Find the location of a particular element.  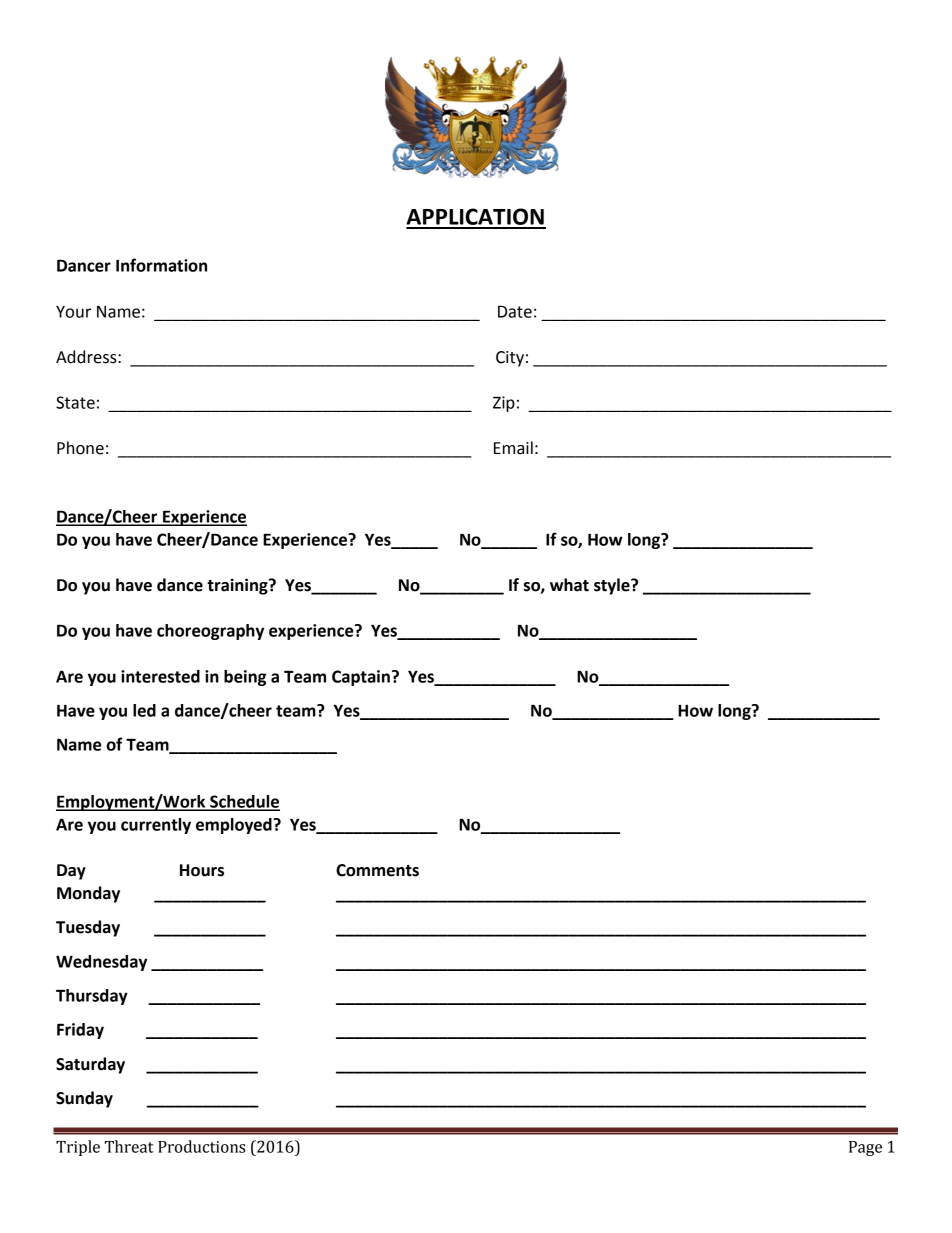

being is located at coordinates (245, 678).
